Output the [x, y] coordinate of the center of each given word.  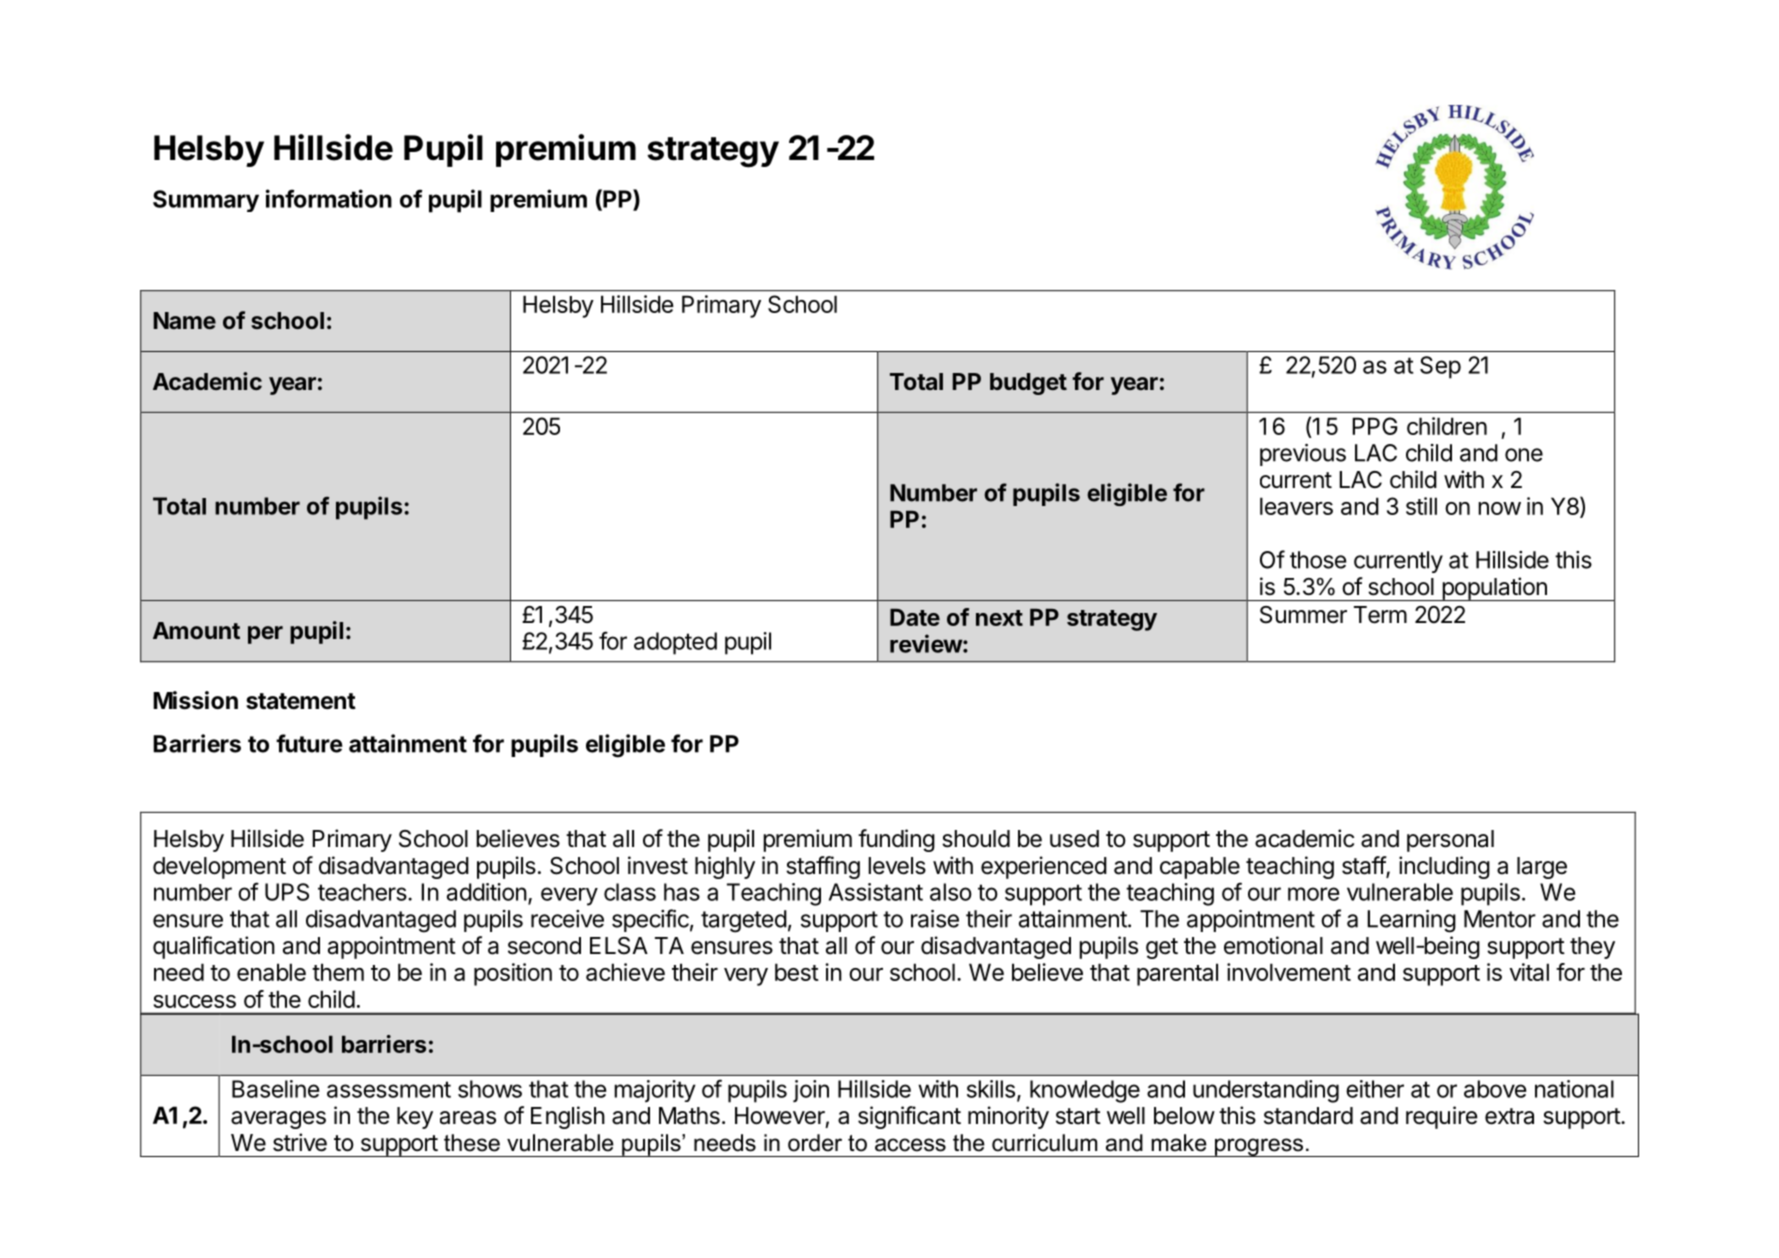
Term [1380, 615]
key [415, 1118]
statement [301, 701]
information [329, 198]
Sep [1440, 367]
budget [1028, 384]
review [926, 643]
